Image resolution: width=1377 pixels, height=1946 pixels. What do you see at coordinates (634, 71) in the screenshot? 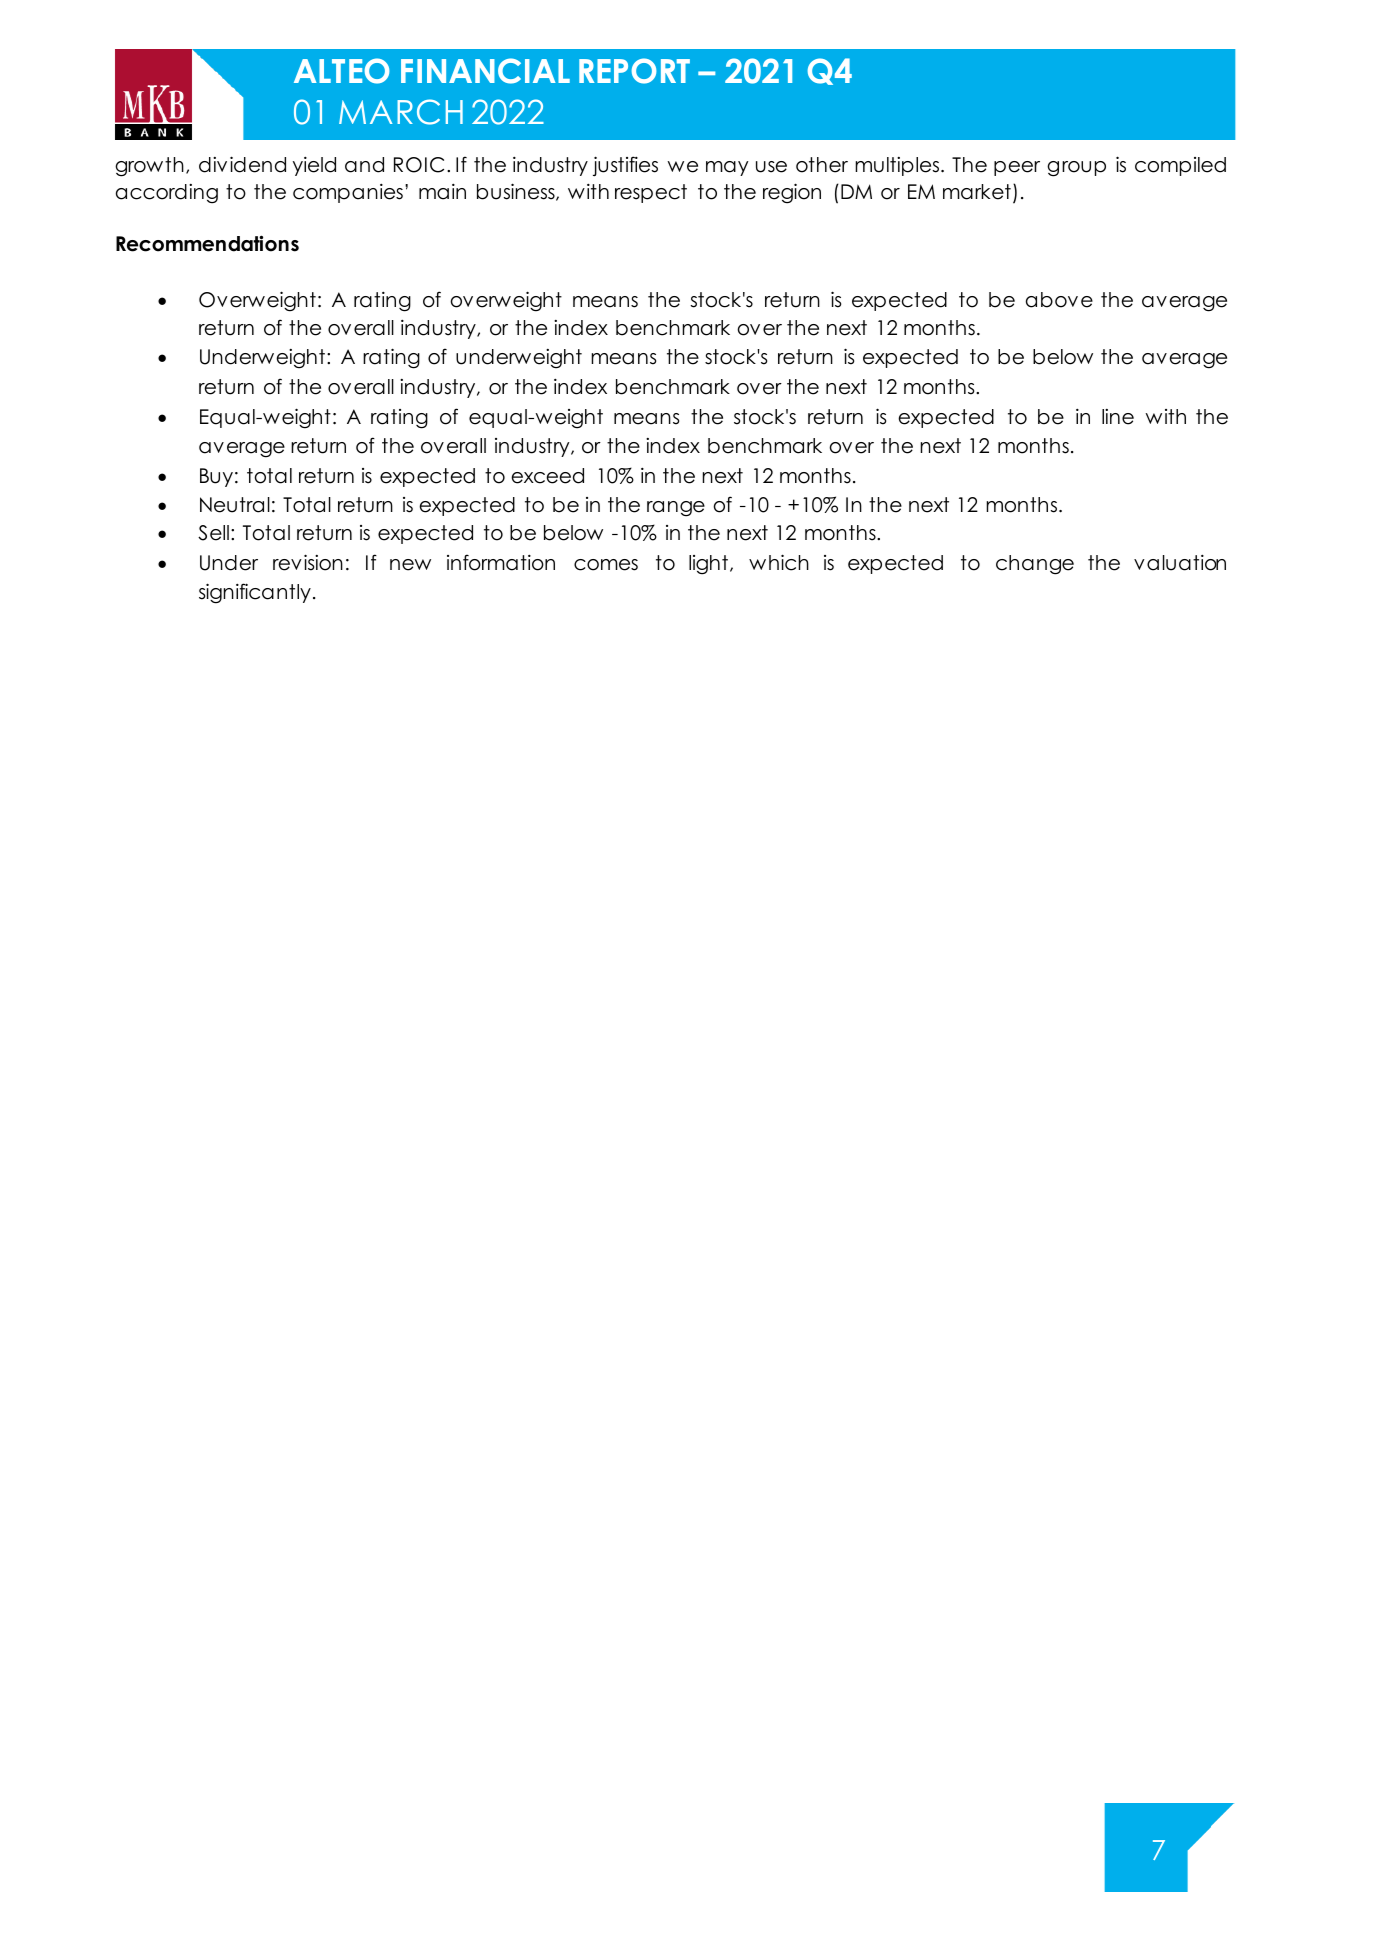
I see `REPORT` at bounding box center [634, 71].
